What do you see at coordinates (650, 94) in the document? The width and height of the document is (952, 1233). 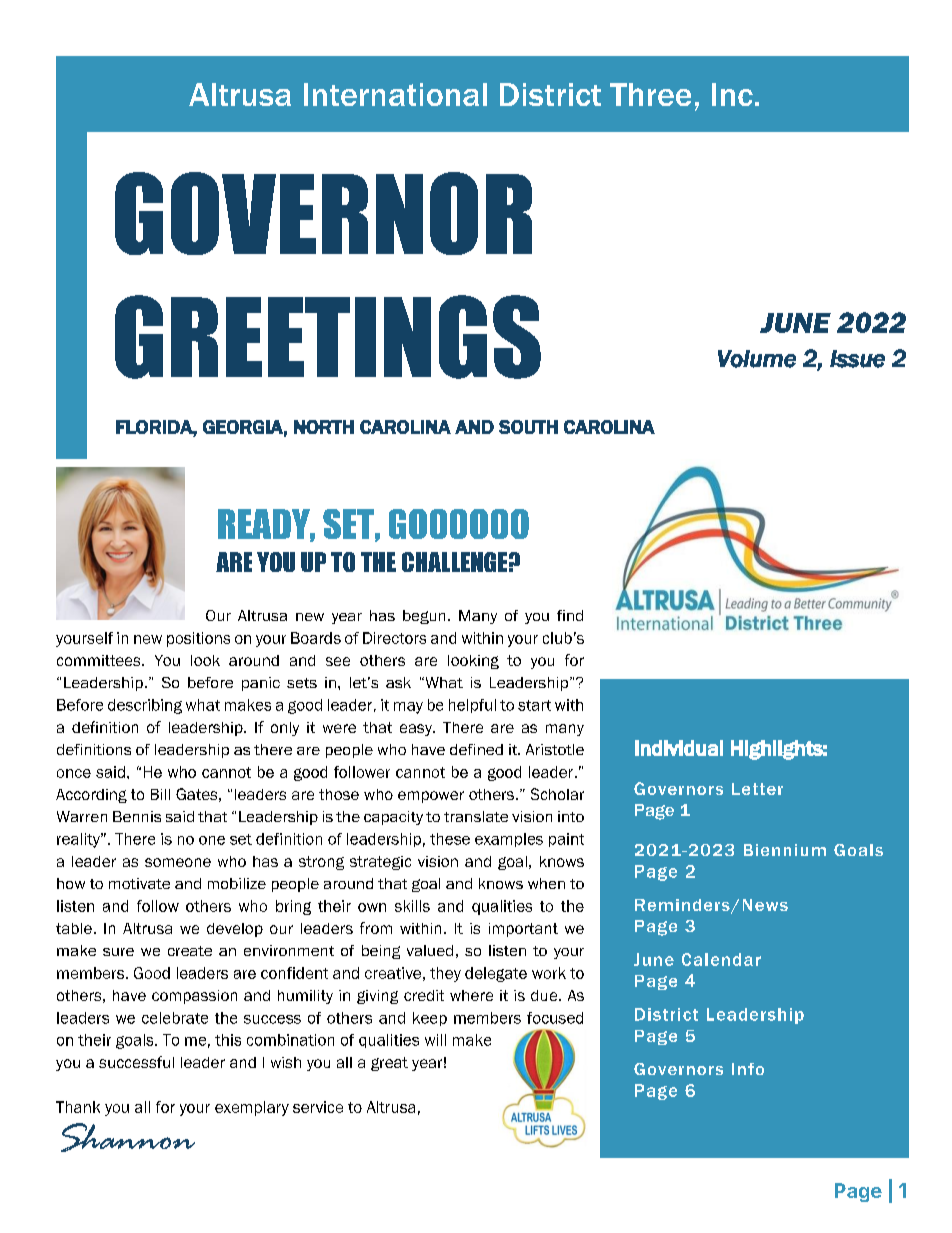 I see `Three` at bounding box center [650, 94].
